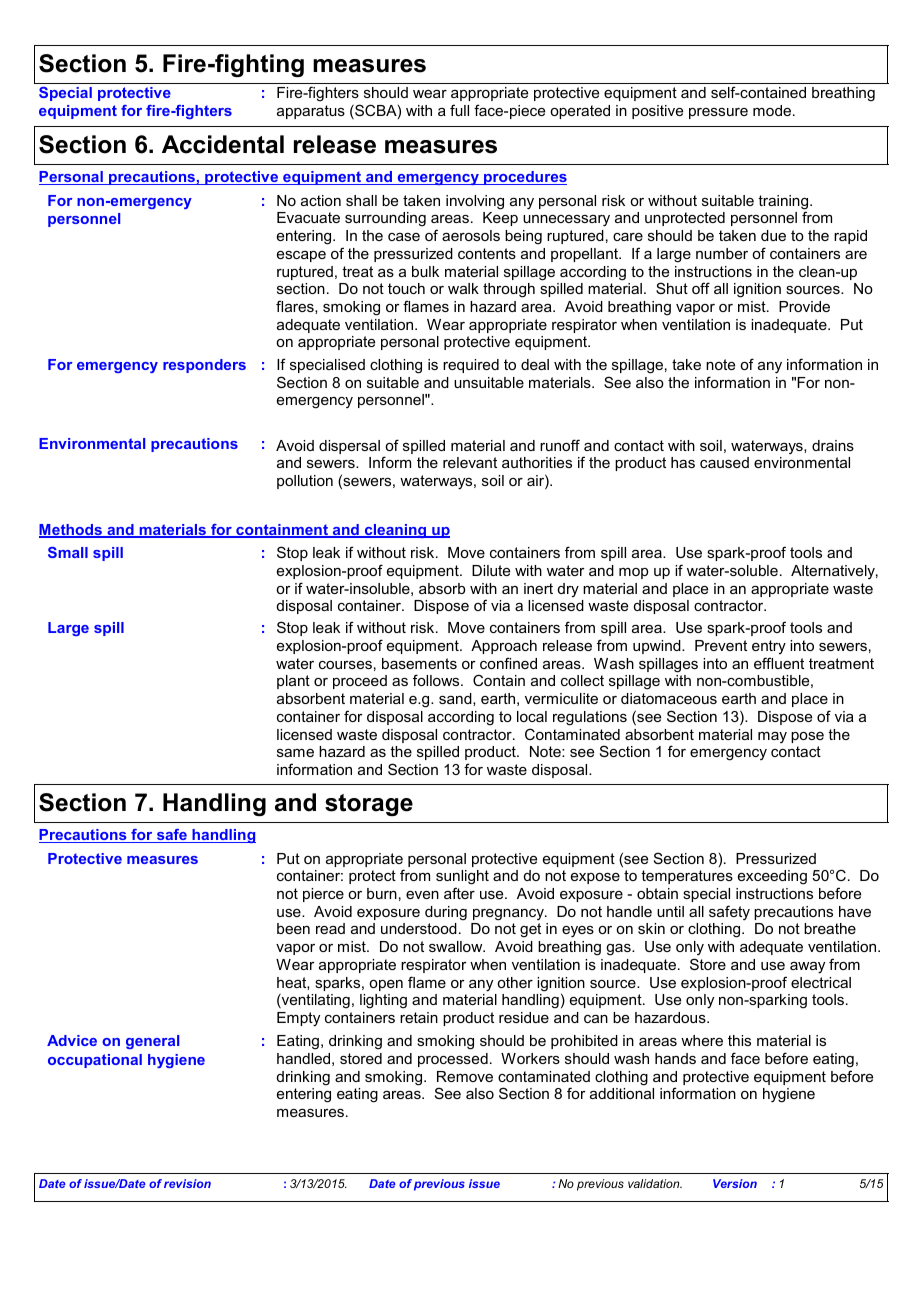 Image resolution: width=924 pixels, height=1308 pixels. Describe the element at coordinates (459, 110) in the screenshot. I see `full` at that location.
